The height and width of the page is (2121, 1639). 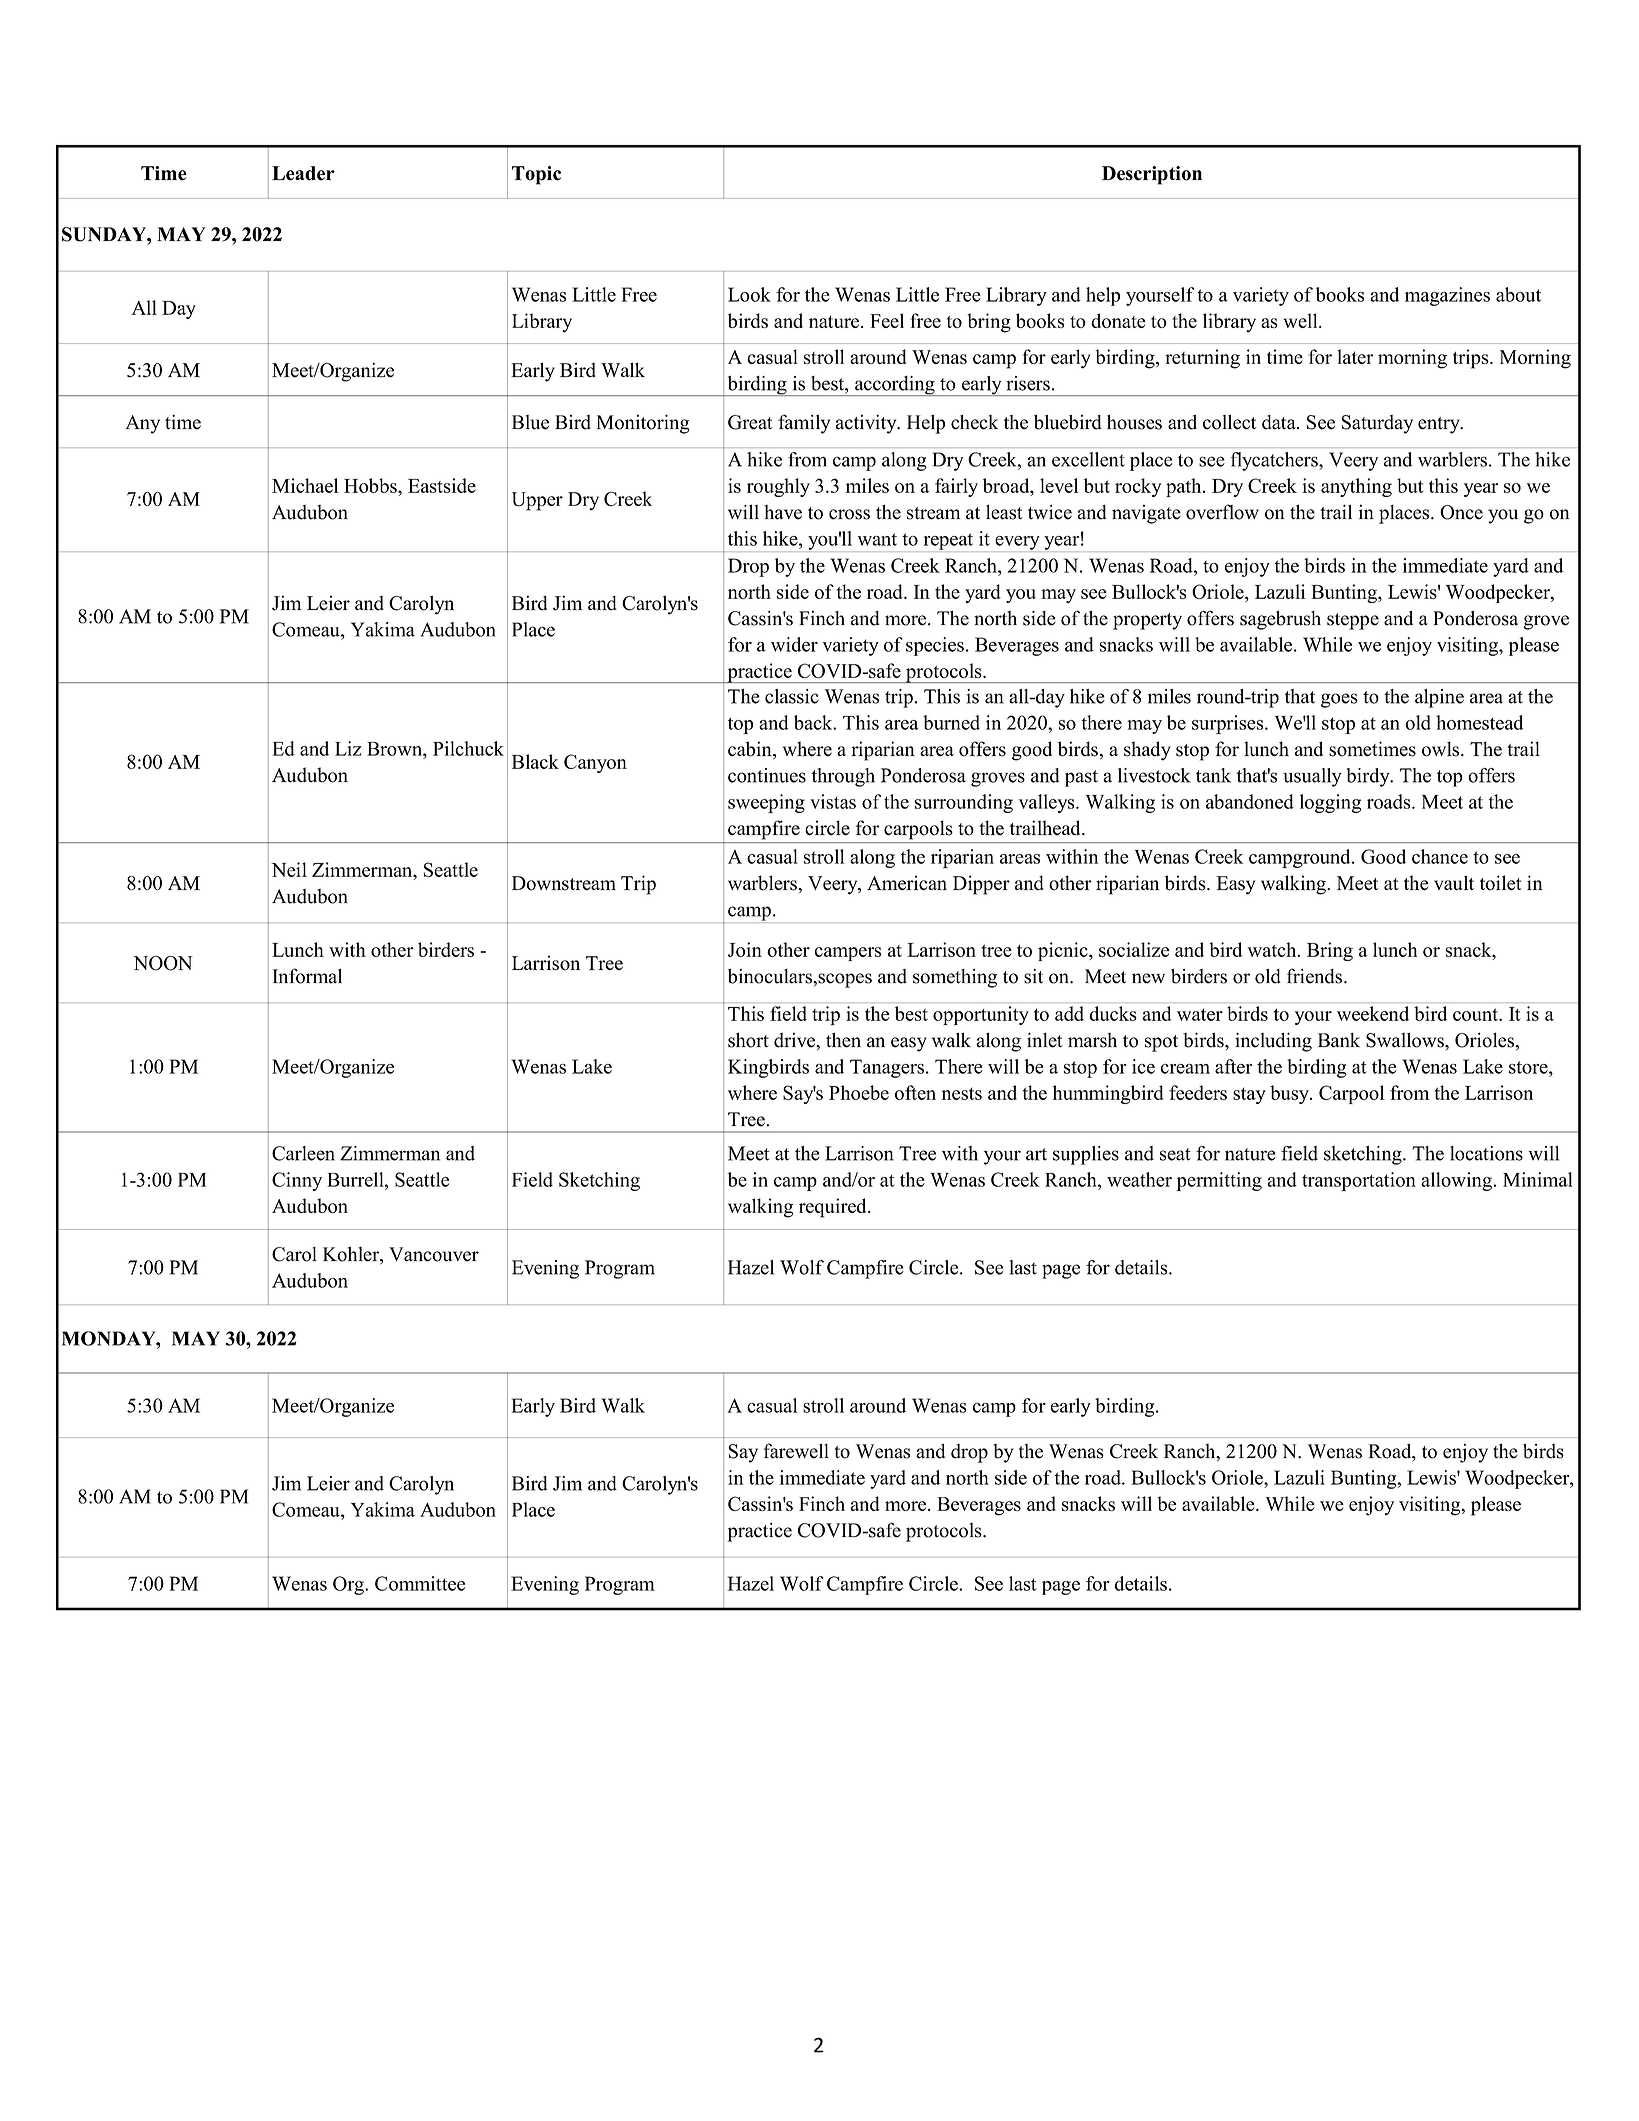 What do you see at coordinates (1461, 512) in the page?
I see `Once` at bounding box center [1461, 512].
